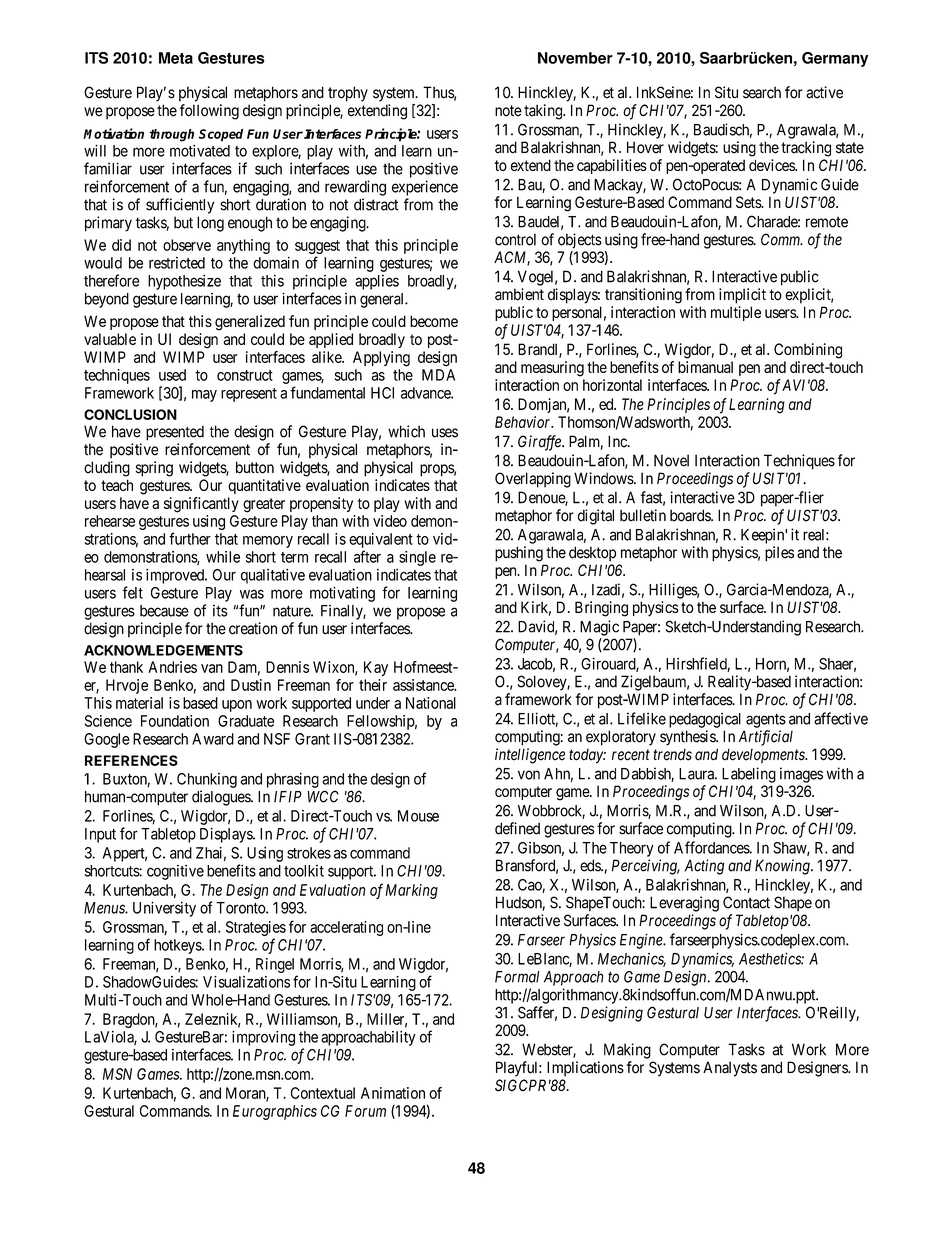 This document has height=1233, width=952. I want to click on note, so click(508, 111).
